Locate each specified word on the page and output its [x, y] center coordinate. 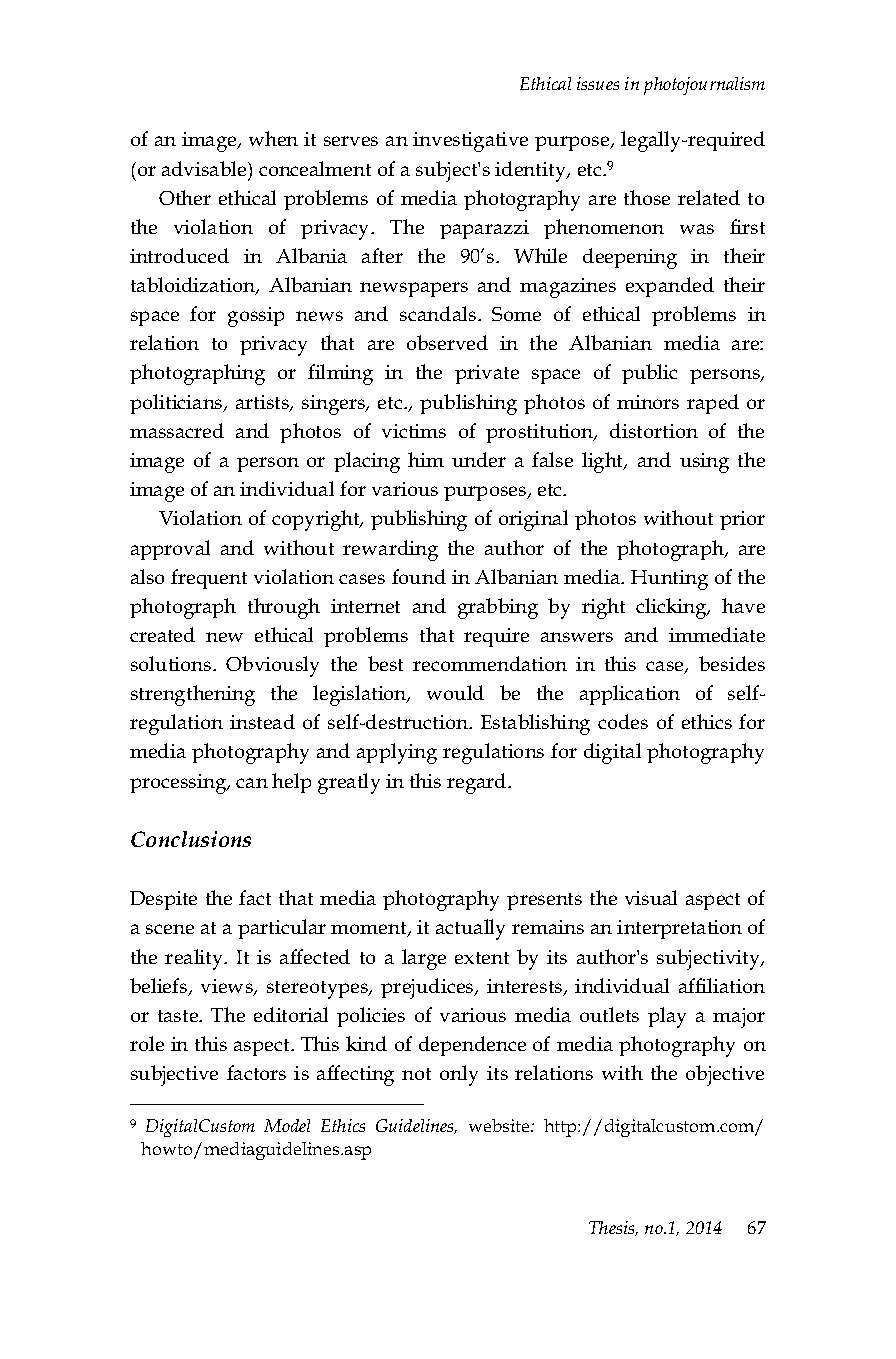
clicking [672, 608]
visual [651, 897]
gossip [256, 317]
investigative [470, 142]
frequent [209, 579]
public [649, 374]
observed [447, 342]
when [273, 138]
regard [478, 783]
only [459, 1075]
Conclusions [191, 839]
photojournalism [704, 86]
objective [725, 1075]
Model [287, 1125]
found [419, 576]
